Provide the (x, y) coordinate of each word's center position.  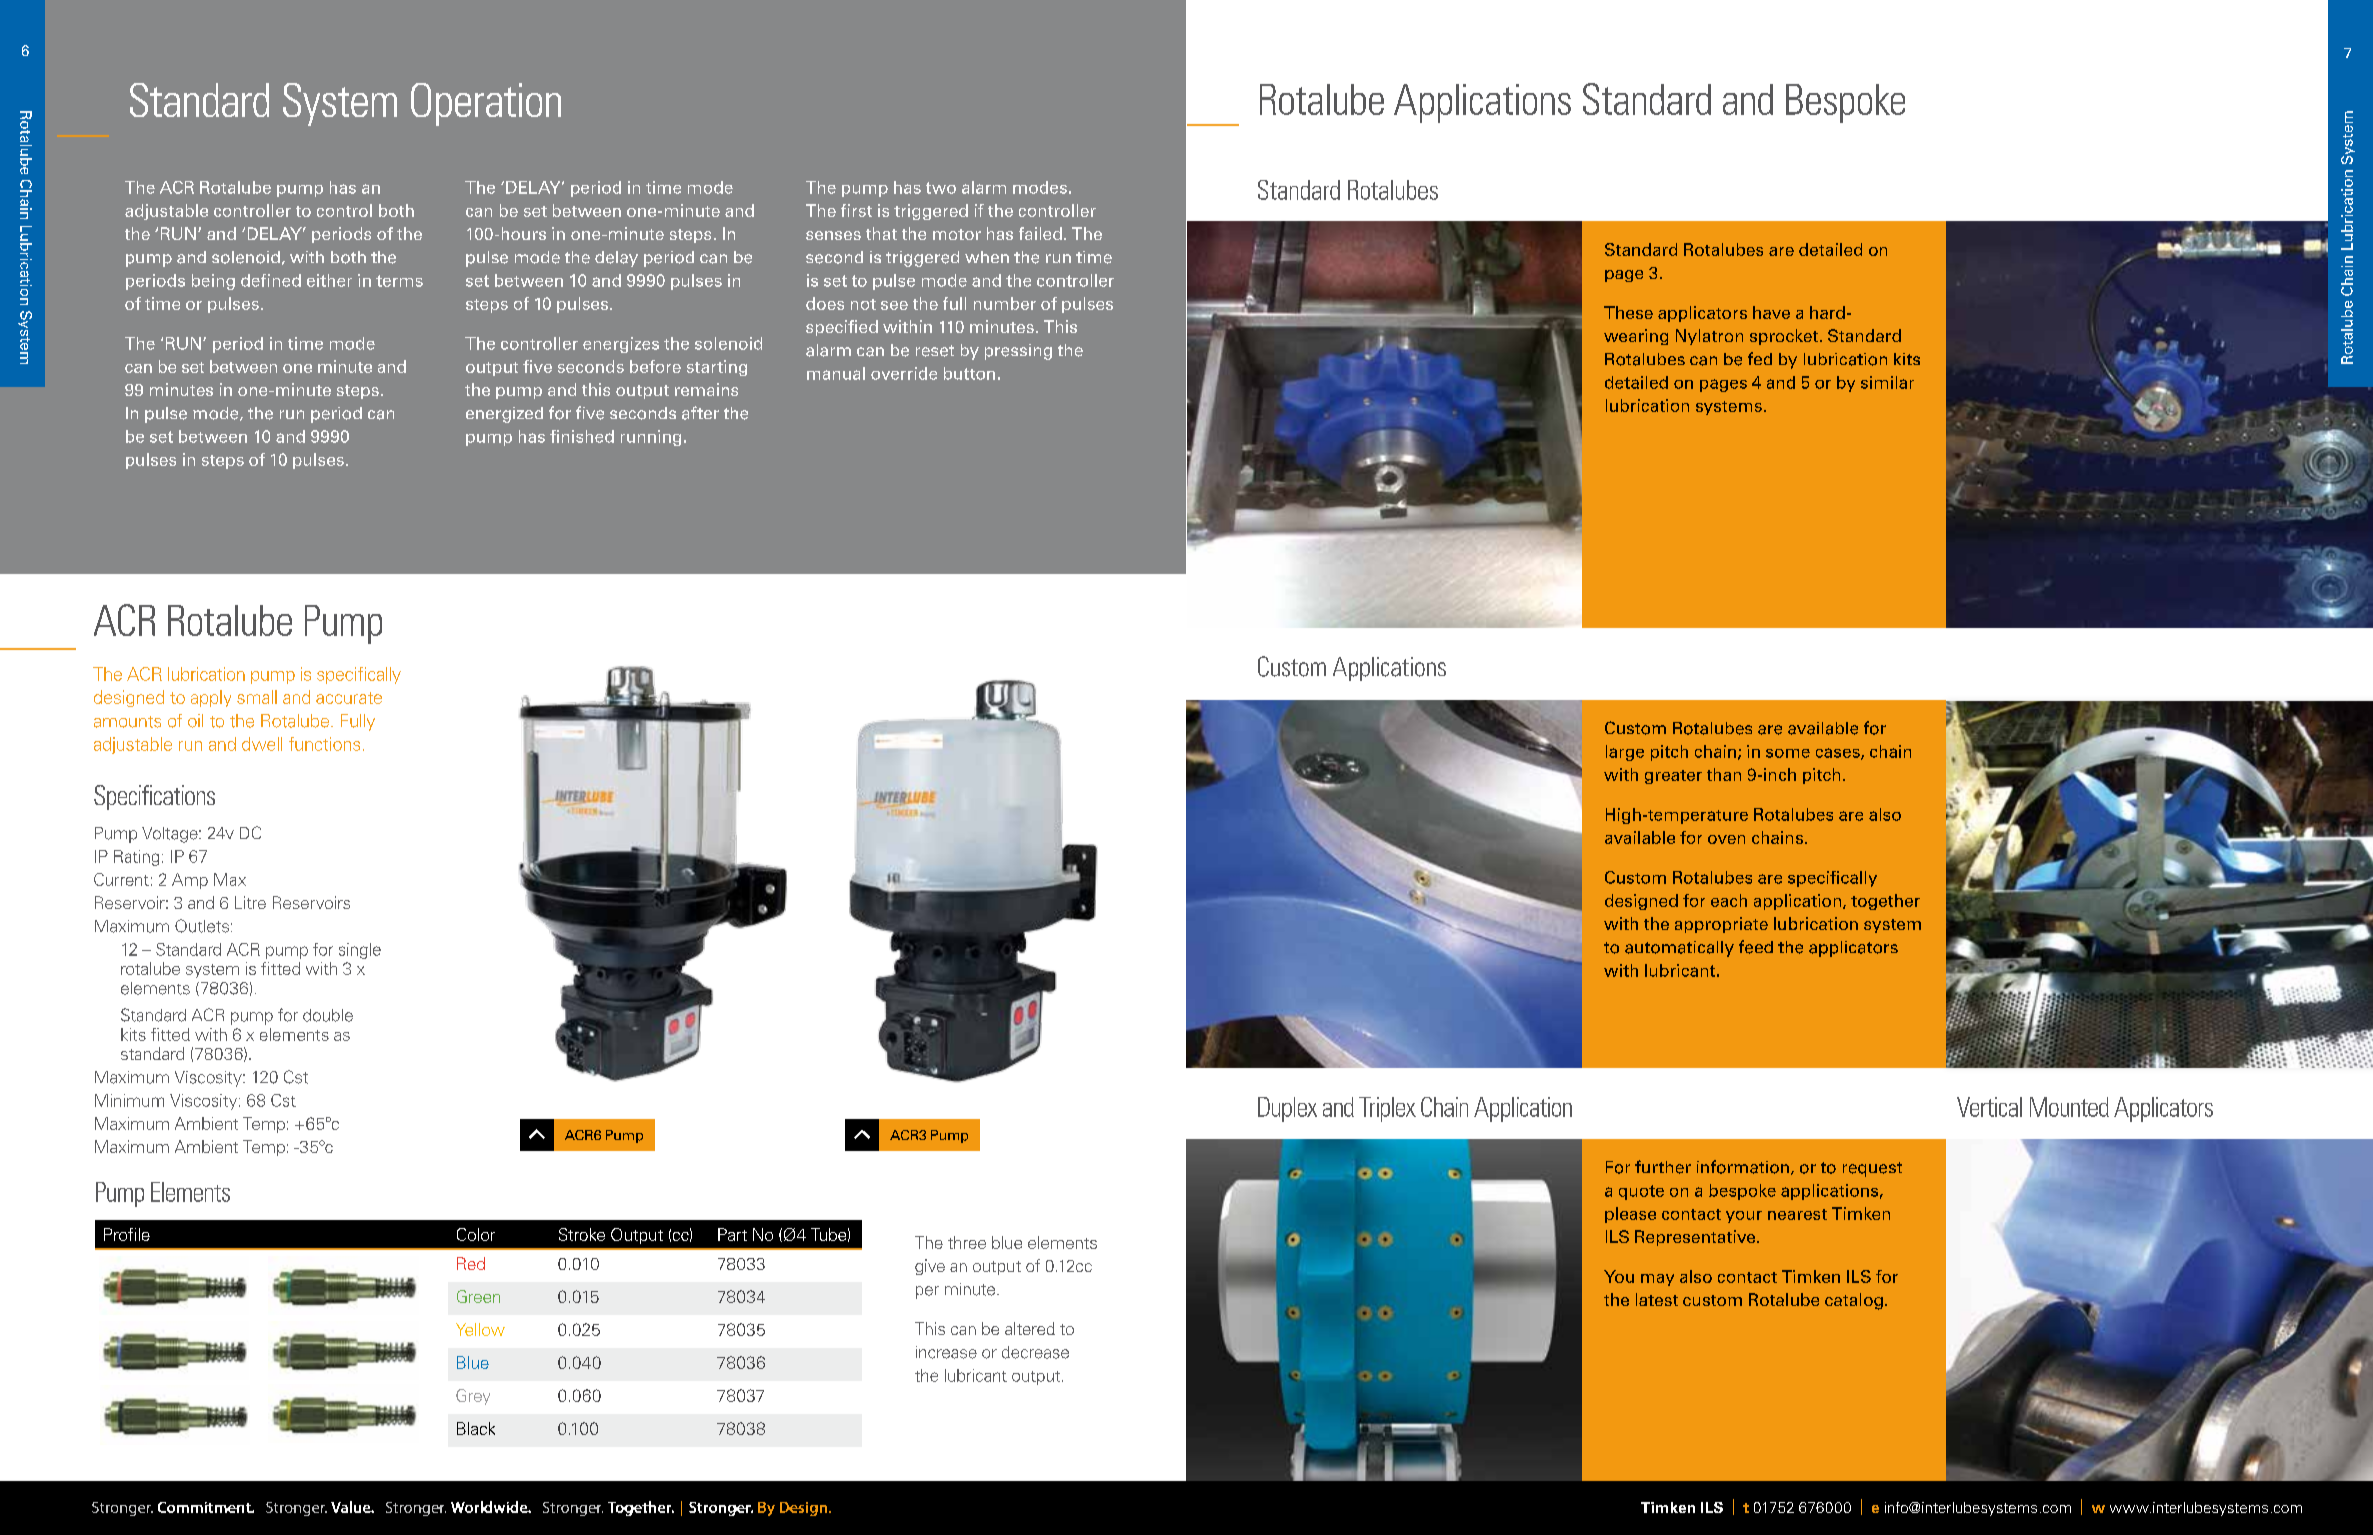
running (651, 438)
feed (1756, 947)
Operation (486, 104)
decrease (1035, 1352)
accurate (349, 698)
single (360, 951)
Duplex (1287, 1109)
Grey (473, 1397)
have (1771, 312)
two (941, 188)
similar (1887, 382)
